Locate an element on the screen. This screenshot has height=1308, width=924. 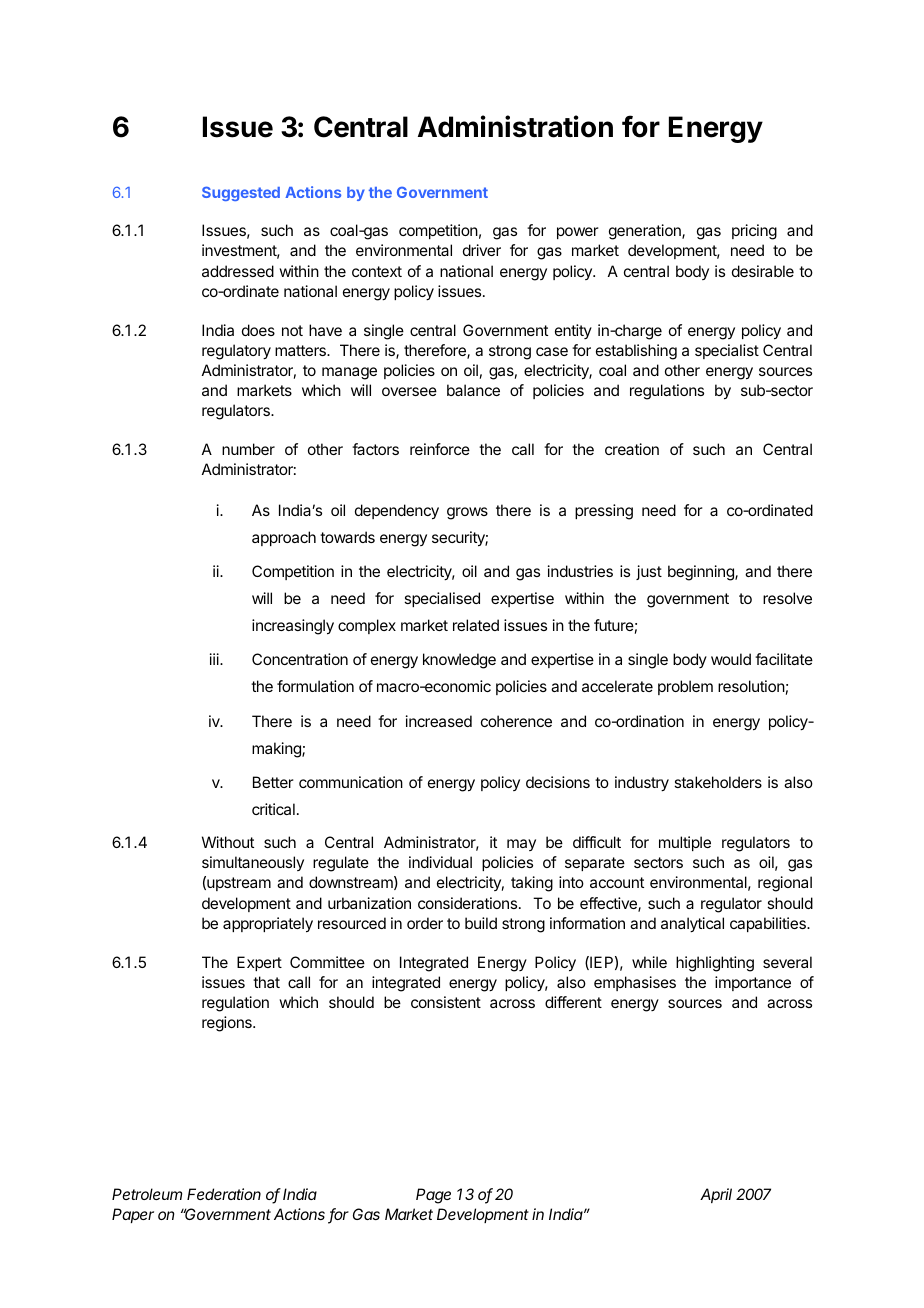
grows is located at coordinates (467, 513).
